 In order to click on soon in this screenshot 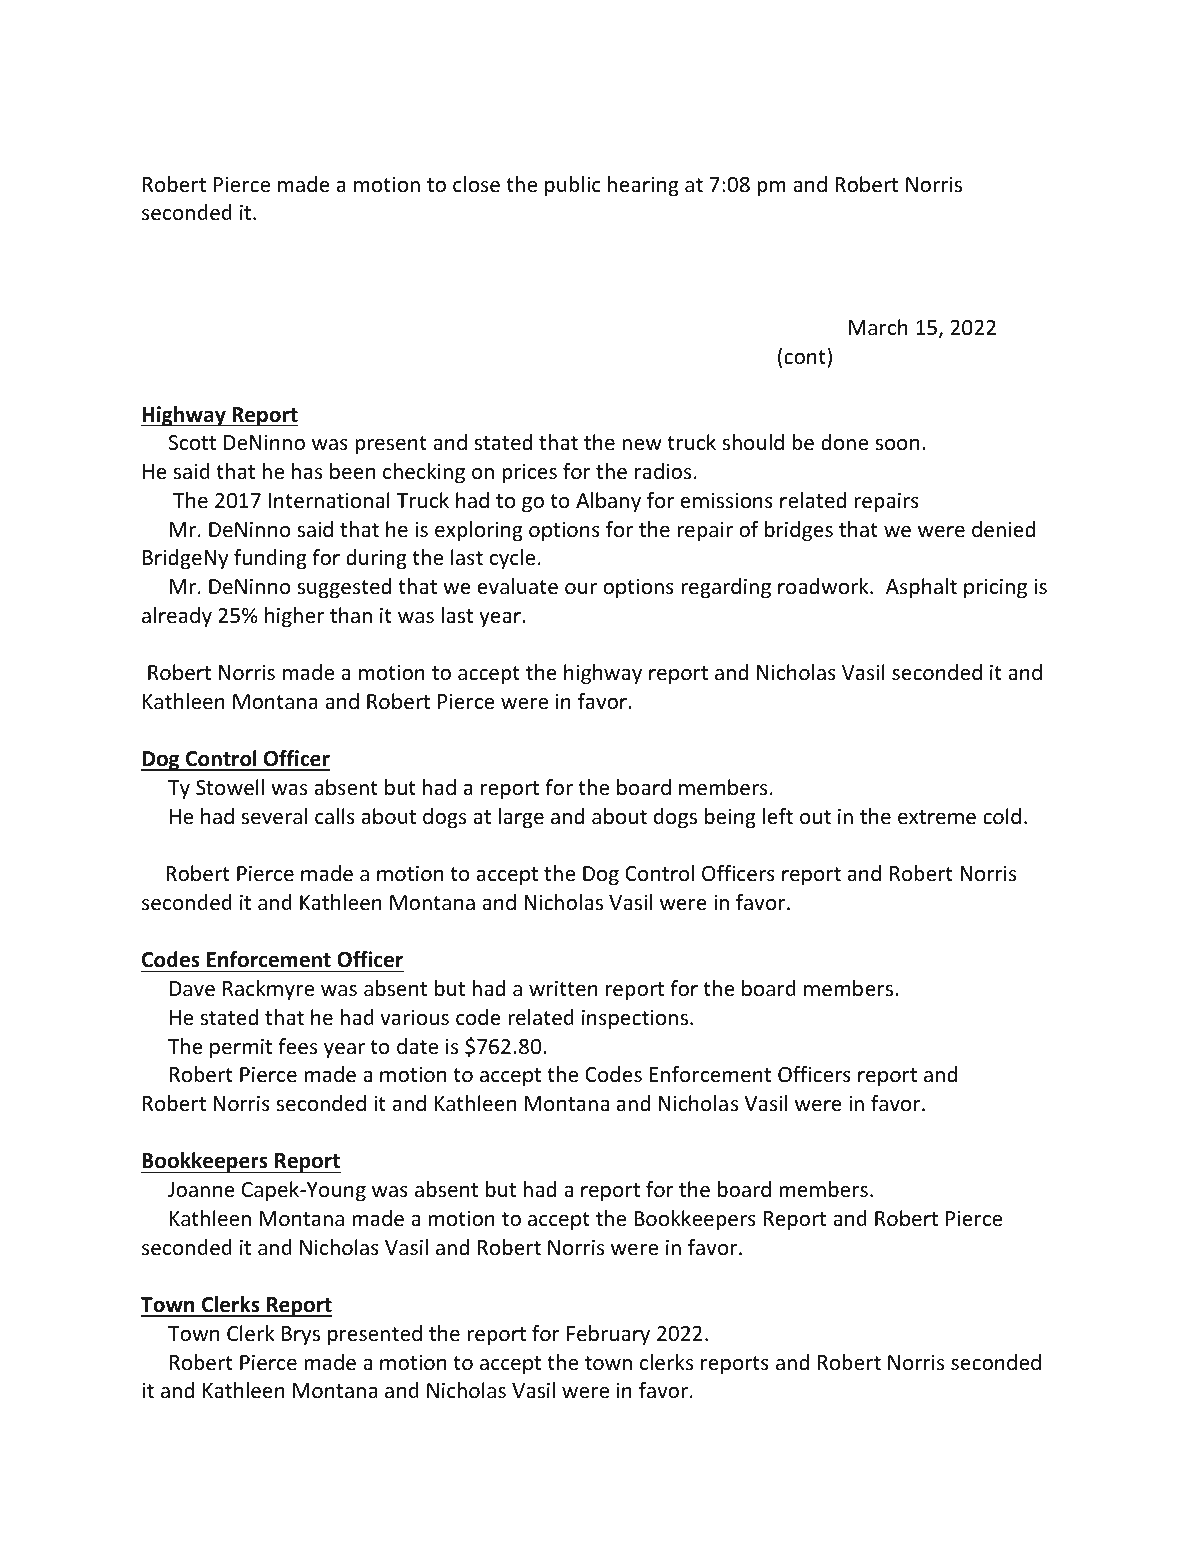, I will do `click(897, 444)`.
